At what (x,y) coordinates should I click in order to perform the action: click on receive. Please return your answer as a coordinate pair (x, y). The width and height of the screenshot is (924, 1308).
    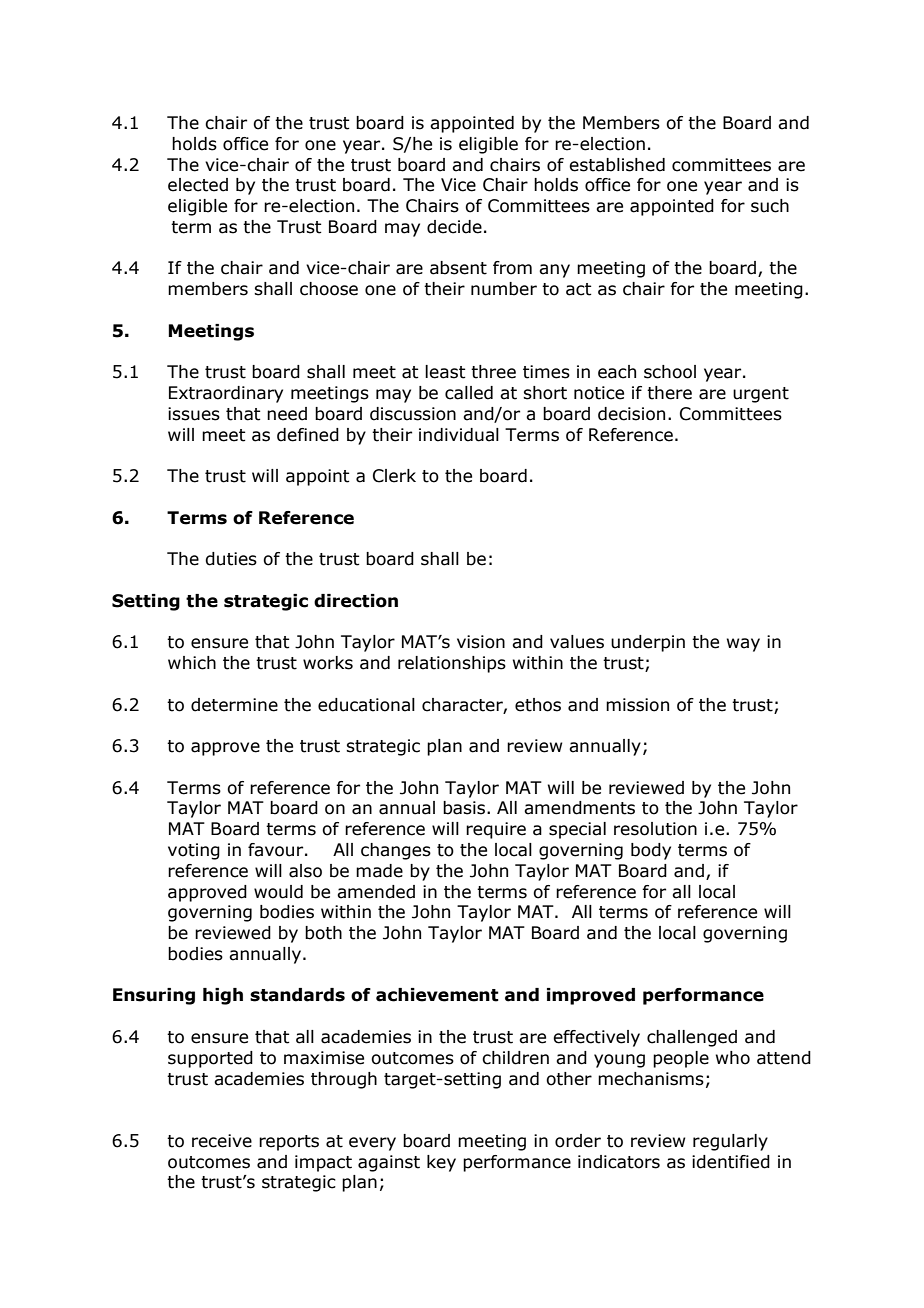
    Looking at the image, I should click on (222, 1141).
